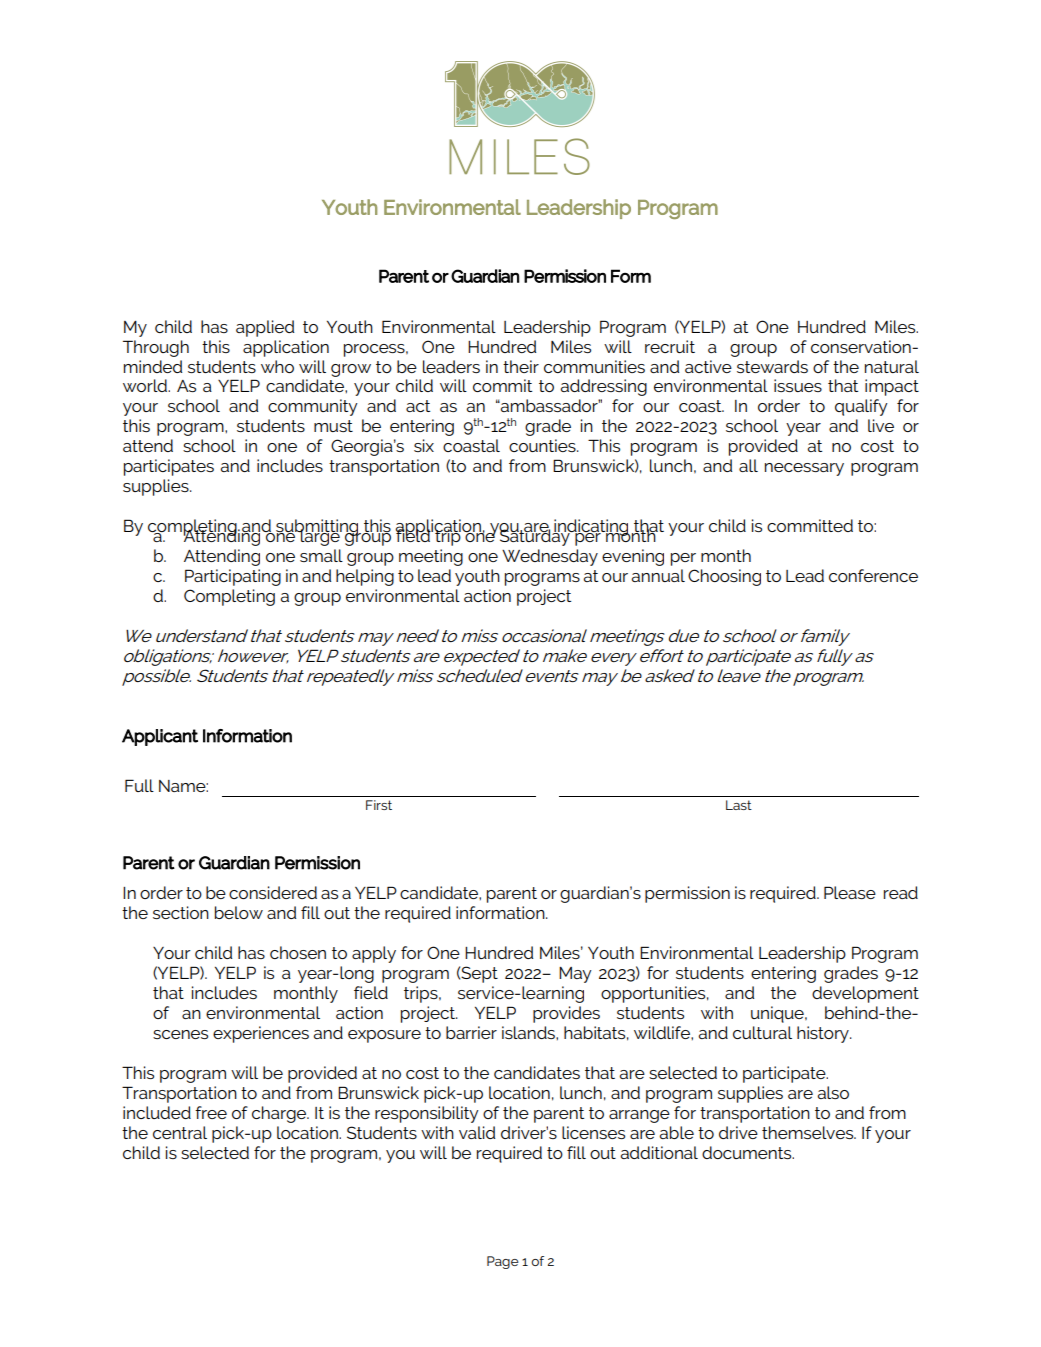  Describe the element at coordinates (521, 366) in the page. I see `their` at that location.
